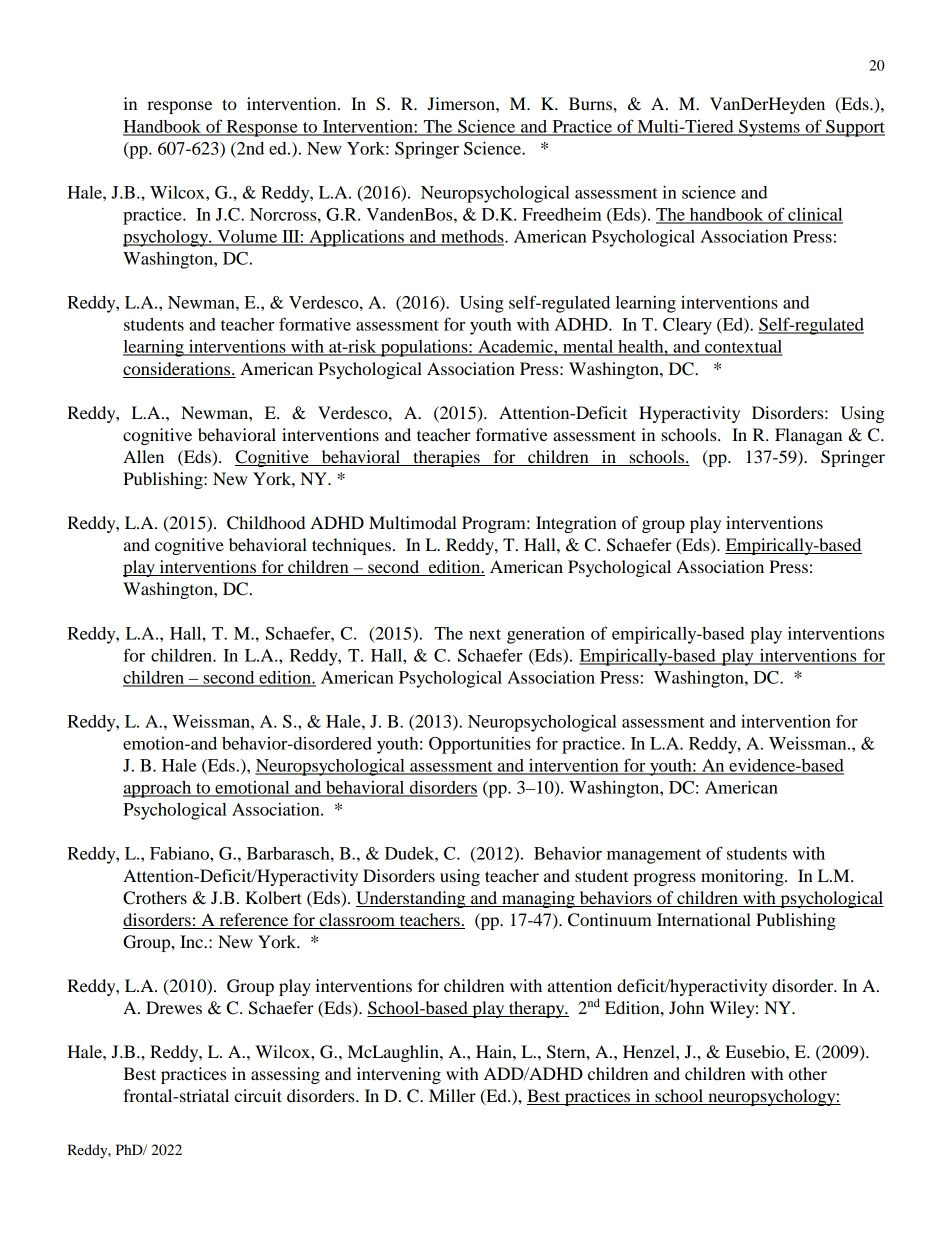 The width and height of the image is (952, 1233). What do you see at coordinates (472, 237) in the image?
I see `methods` at bounding box center [472, 237].
